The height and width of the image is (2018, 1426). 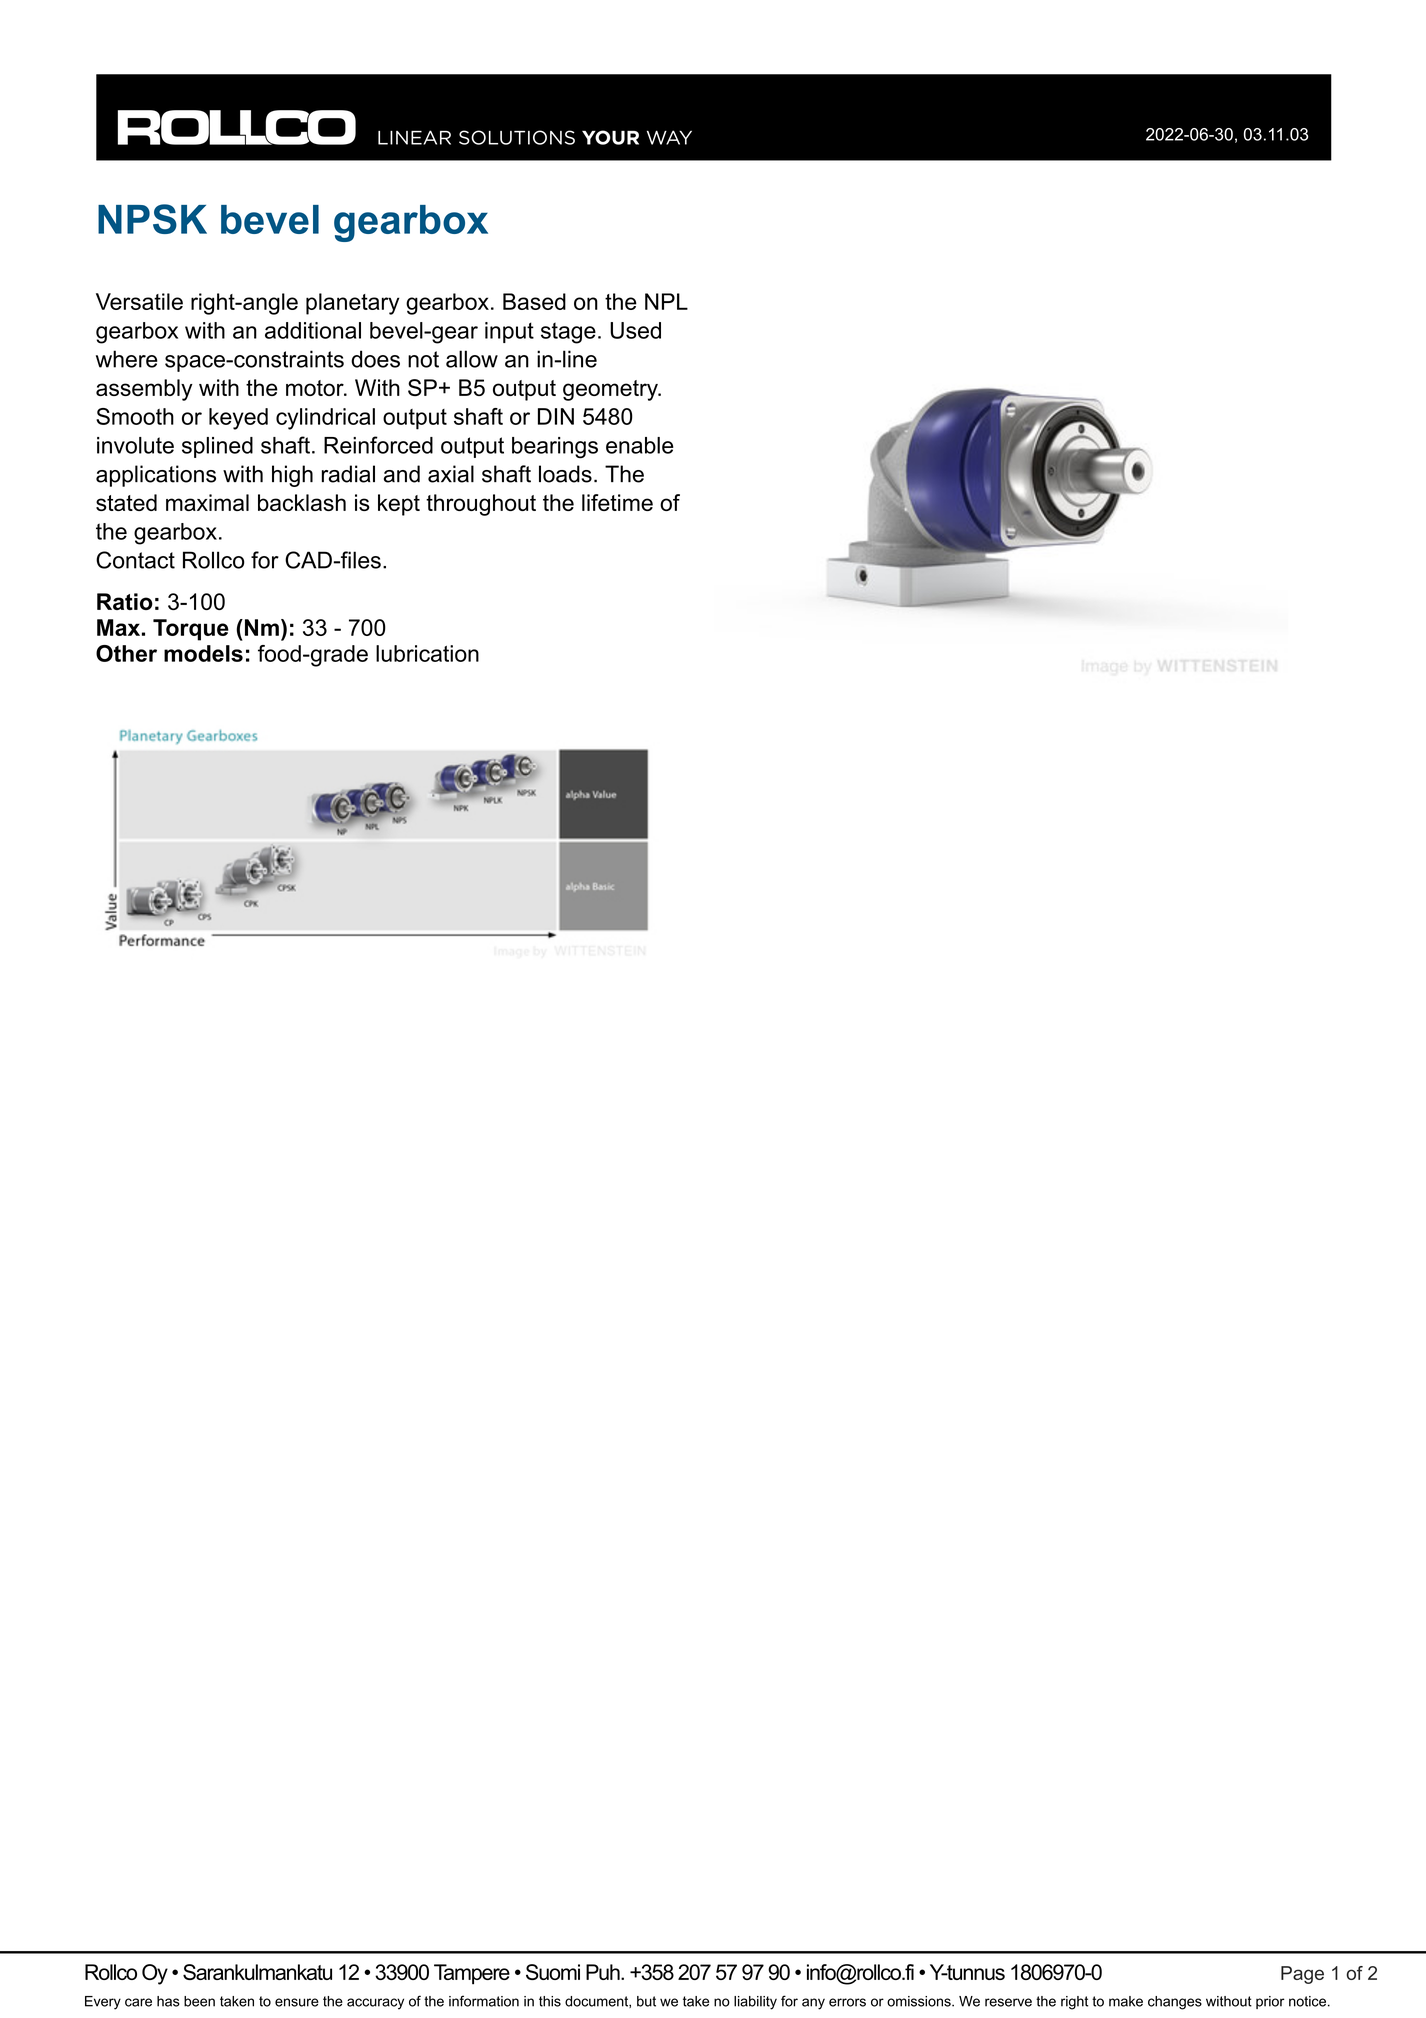 What do you see at coordinates (191, 630) in the image?
I see `Torque` at bounding box center [191, 630].
